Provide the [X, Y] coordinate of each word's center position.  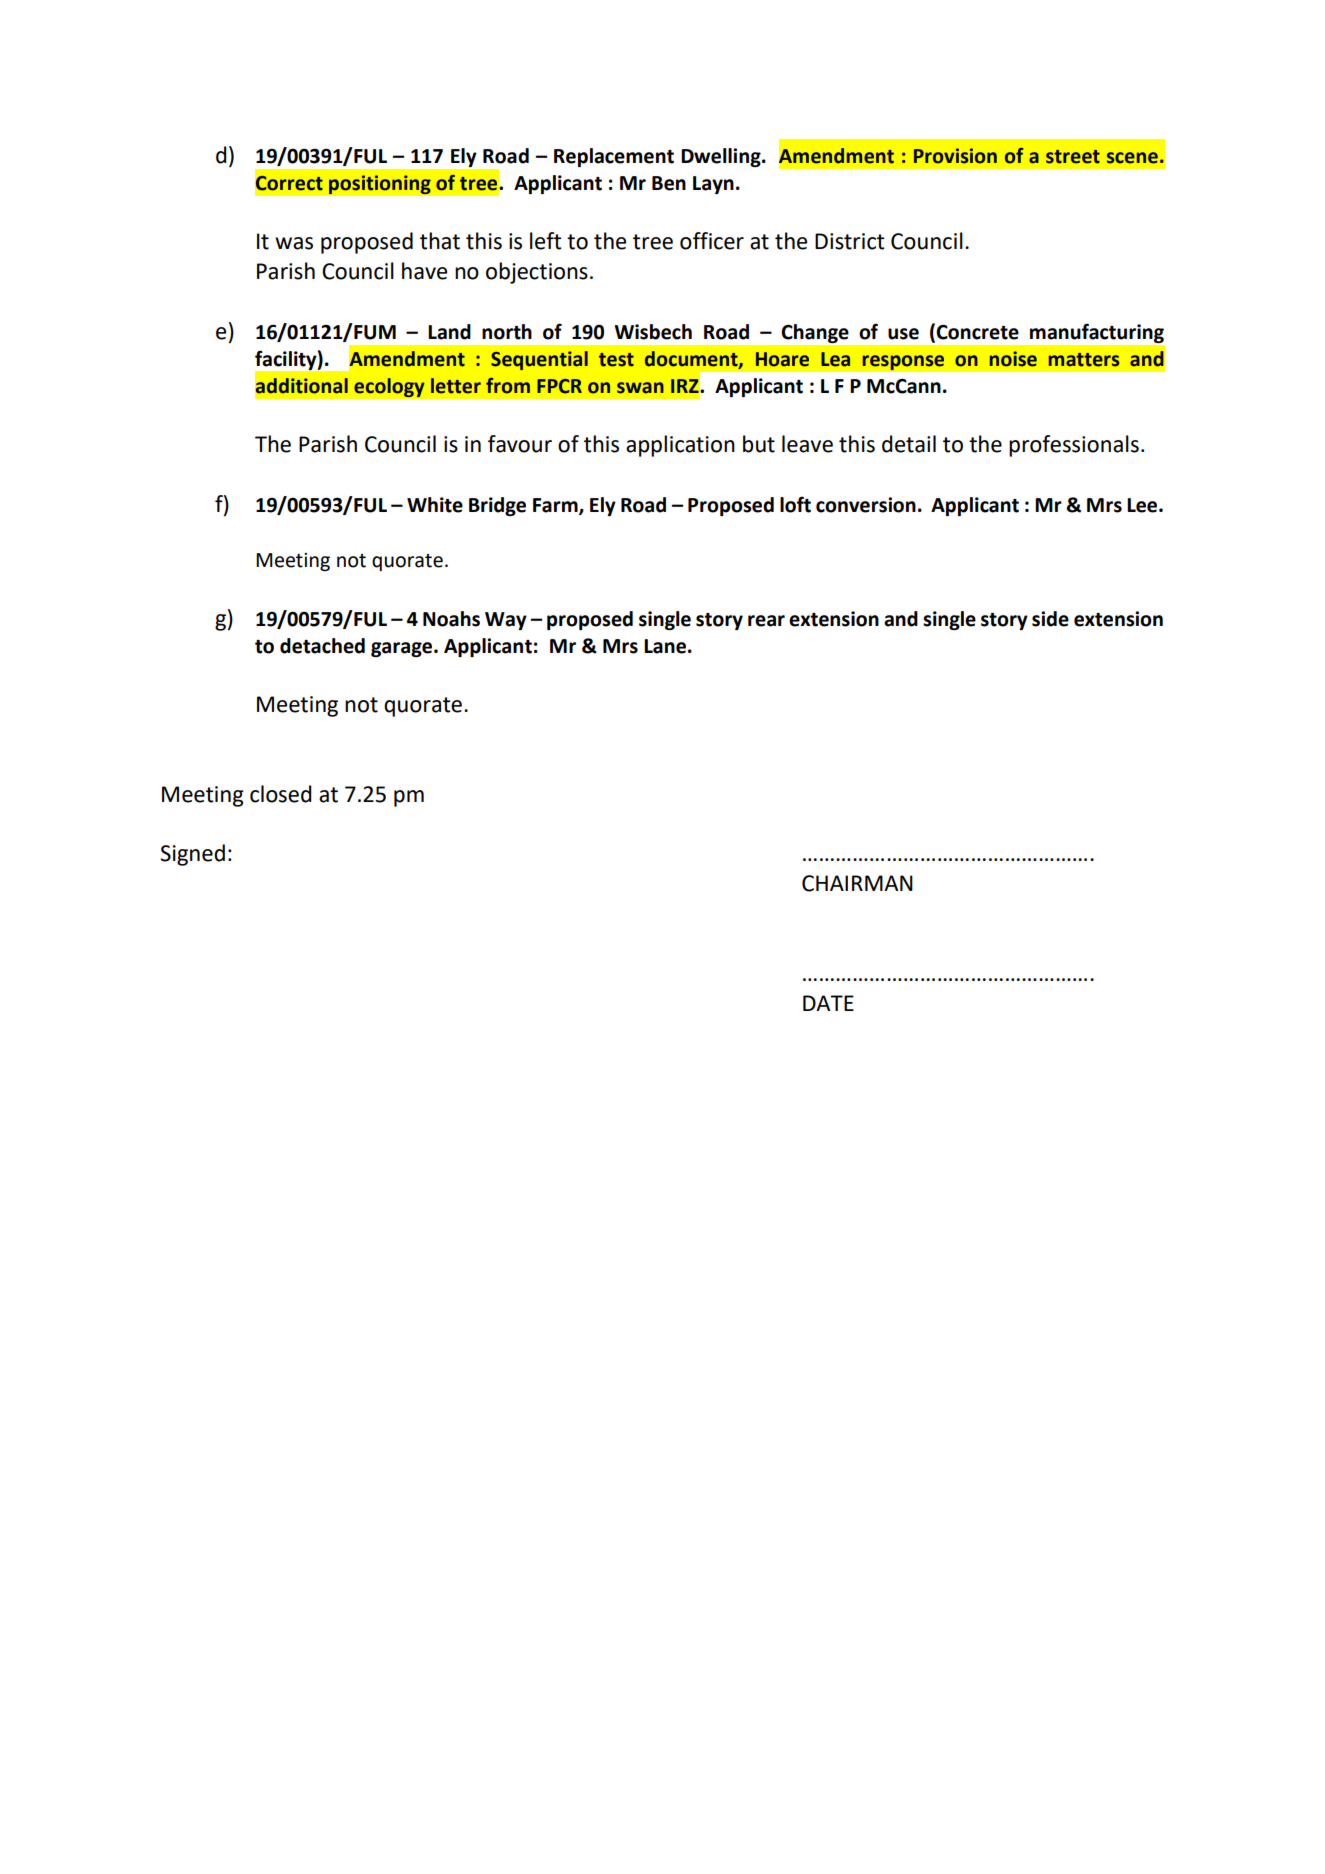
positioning [380, 185]
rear [766, 621]
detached [322, 646]
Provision [955, 156]
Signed [192, 855]
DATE [828, 1003]
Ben [669, 183]
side [1050, 619]
